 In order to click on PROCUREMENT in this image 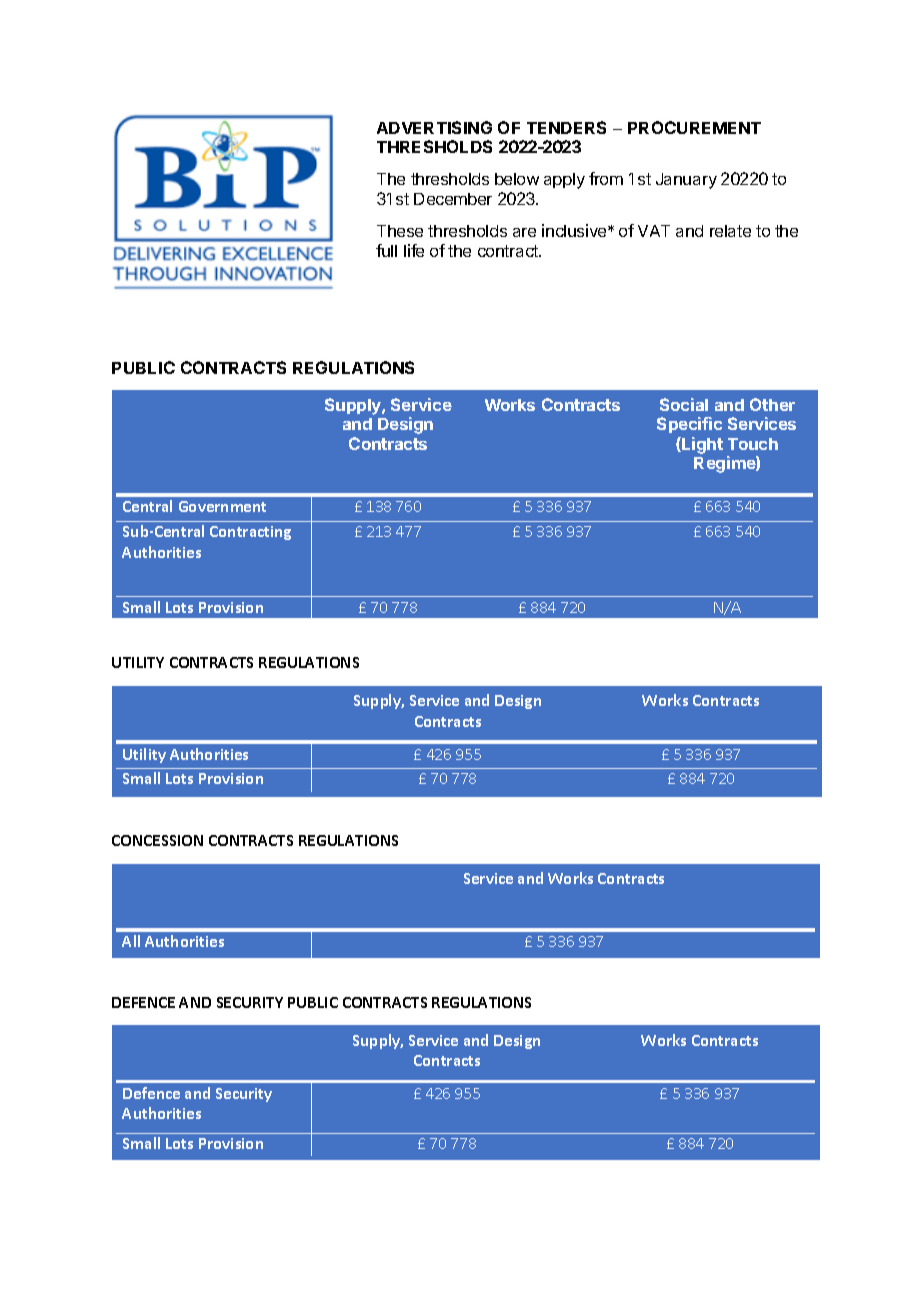, I will do `click(694, 127)`.
